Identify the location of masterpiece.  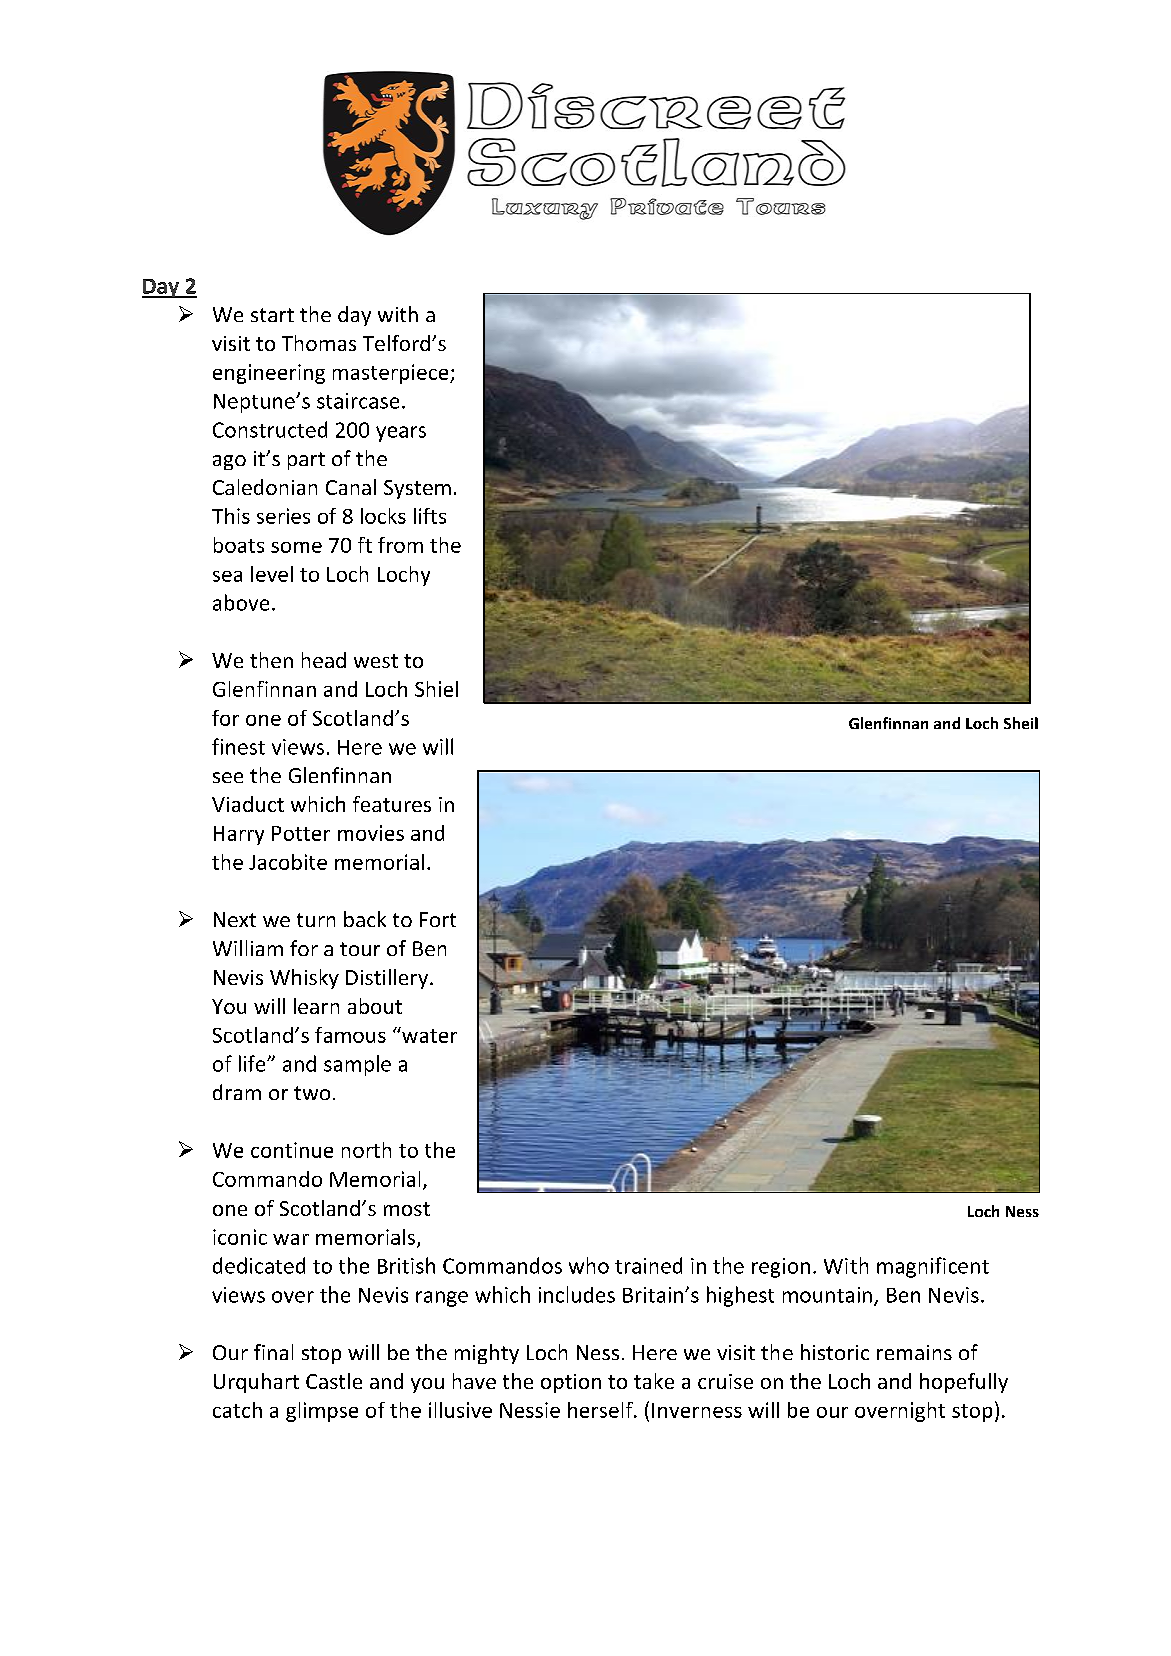
(392, 374).
